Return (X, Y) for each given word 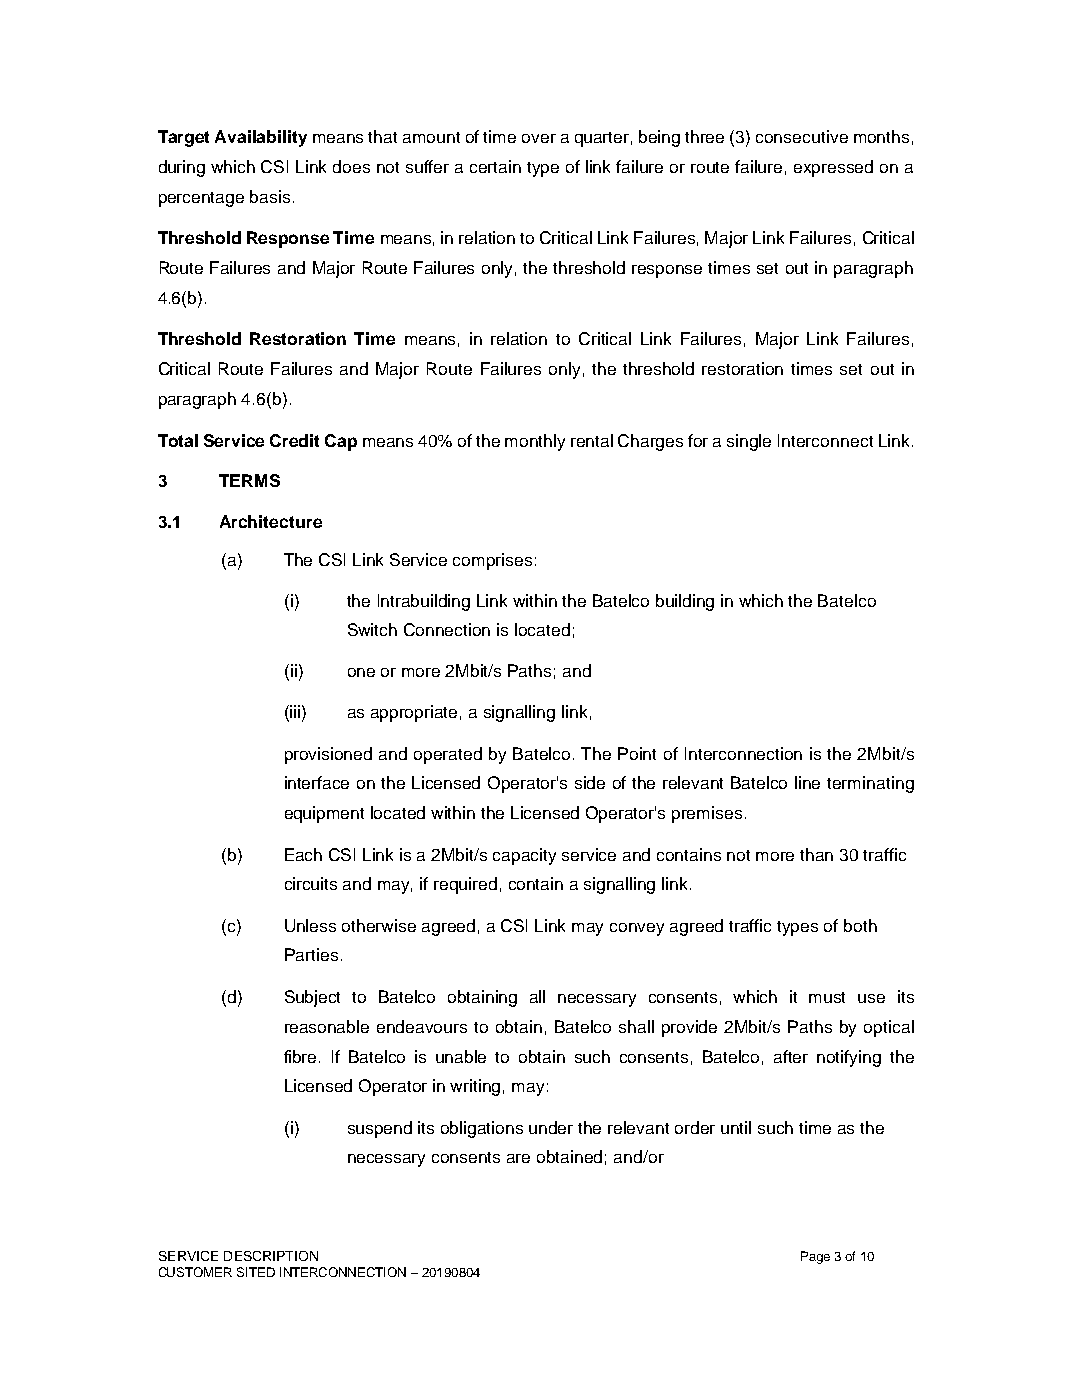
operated (448, 755)
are (518, 1158)
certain (495, 166)
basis (270, 196)
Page (815, 1257)
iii (296, 711)
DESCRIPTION (271, 1256)
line (807, 782)
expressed (833, 168)
